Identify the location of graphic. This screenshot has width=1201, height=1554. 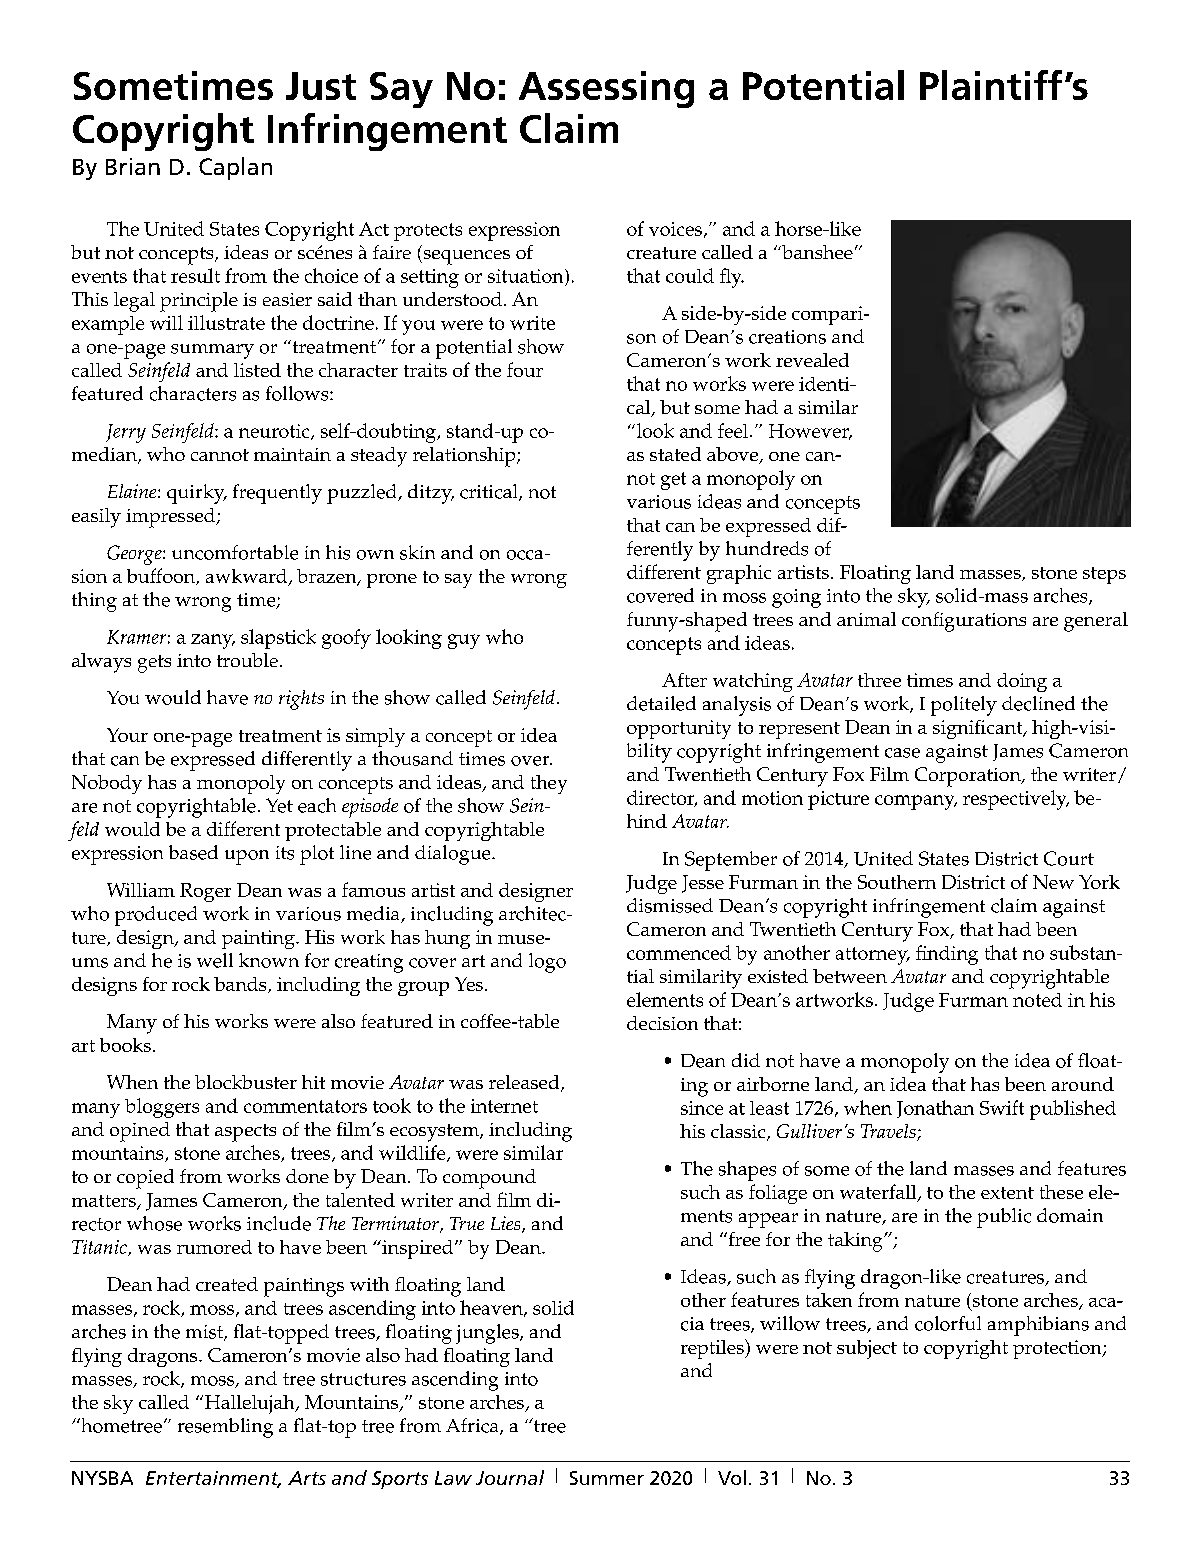
(739, 574).
